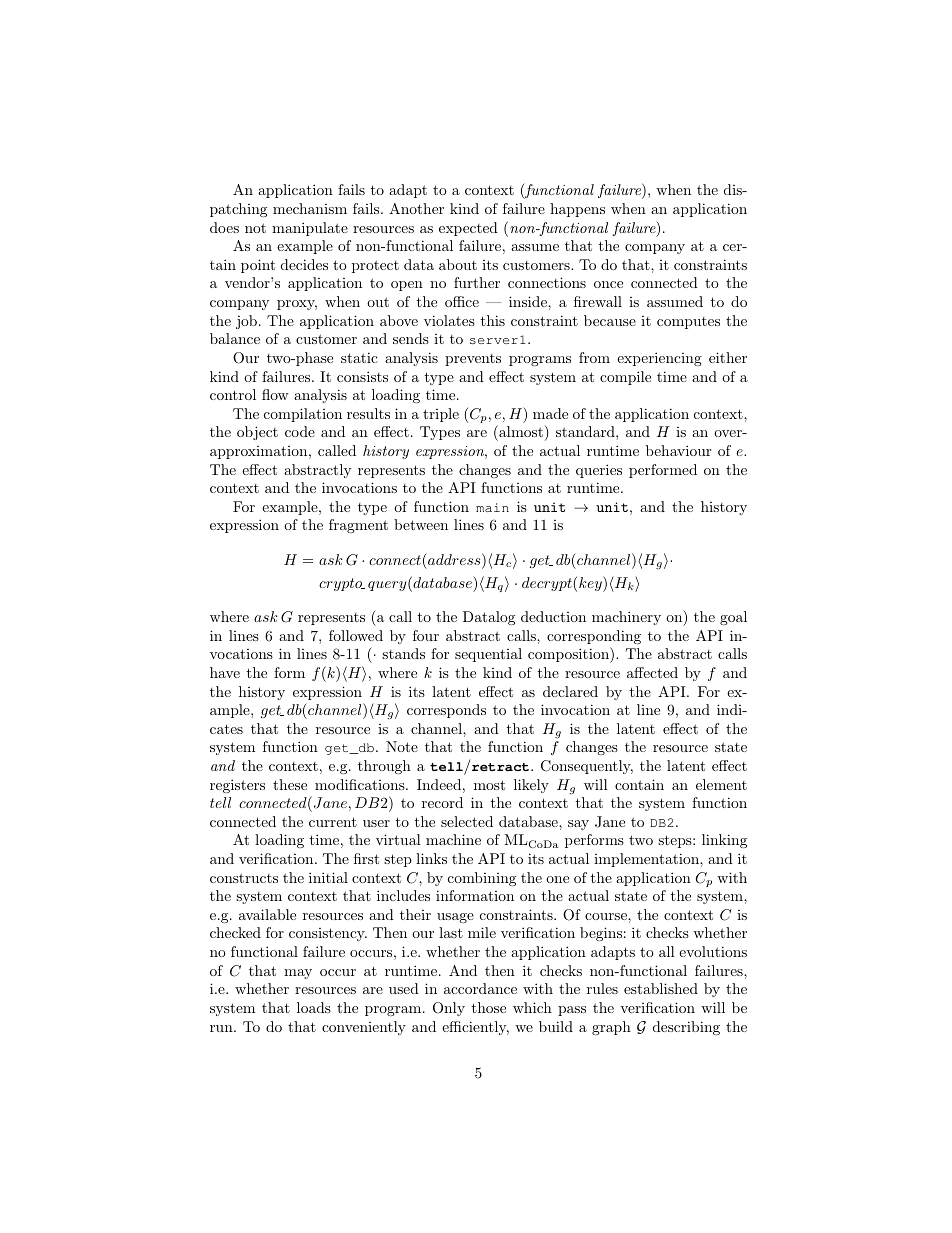  I want to click on those, so click(488, 1007).
